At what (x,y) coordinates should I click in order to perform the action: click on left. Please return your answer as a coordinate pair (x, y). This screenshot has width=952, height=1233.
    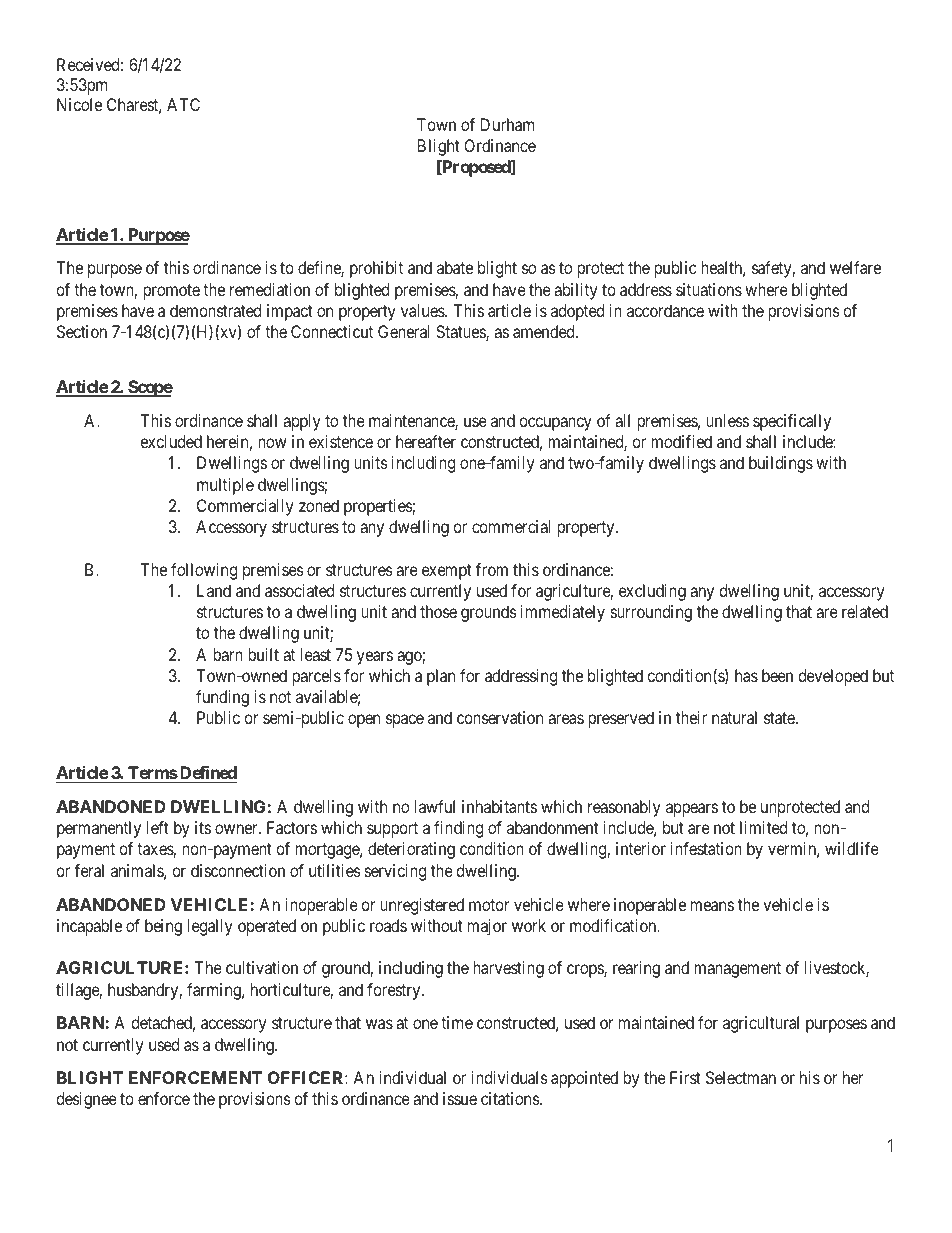
    Looking at the image, I should click on (158, 827).
